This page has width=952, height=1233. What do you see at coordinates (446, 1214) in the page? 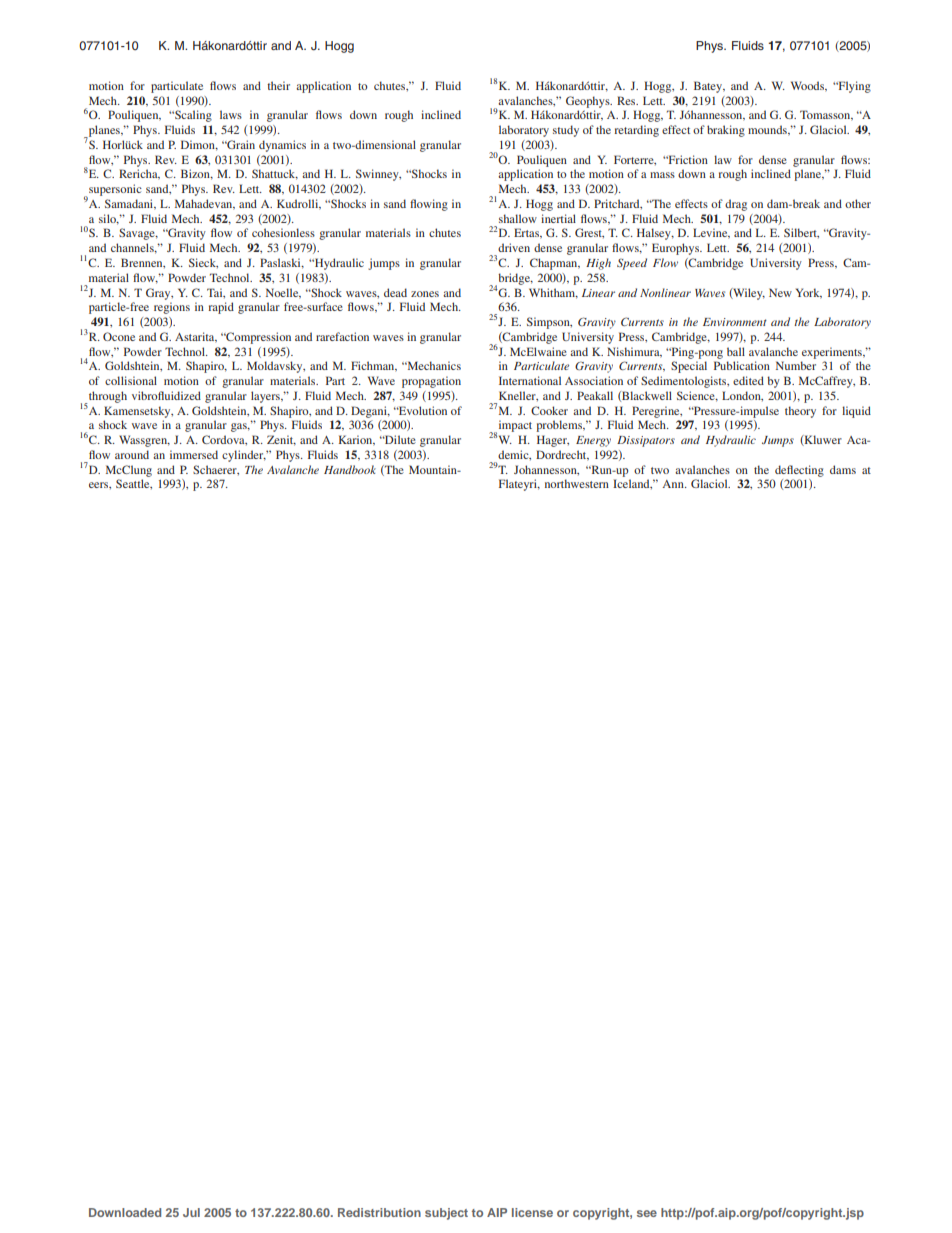
I see `subject` at bounding box center [446, 1214].
